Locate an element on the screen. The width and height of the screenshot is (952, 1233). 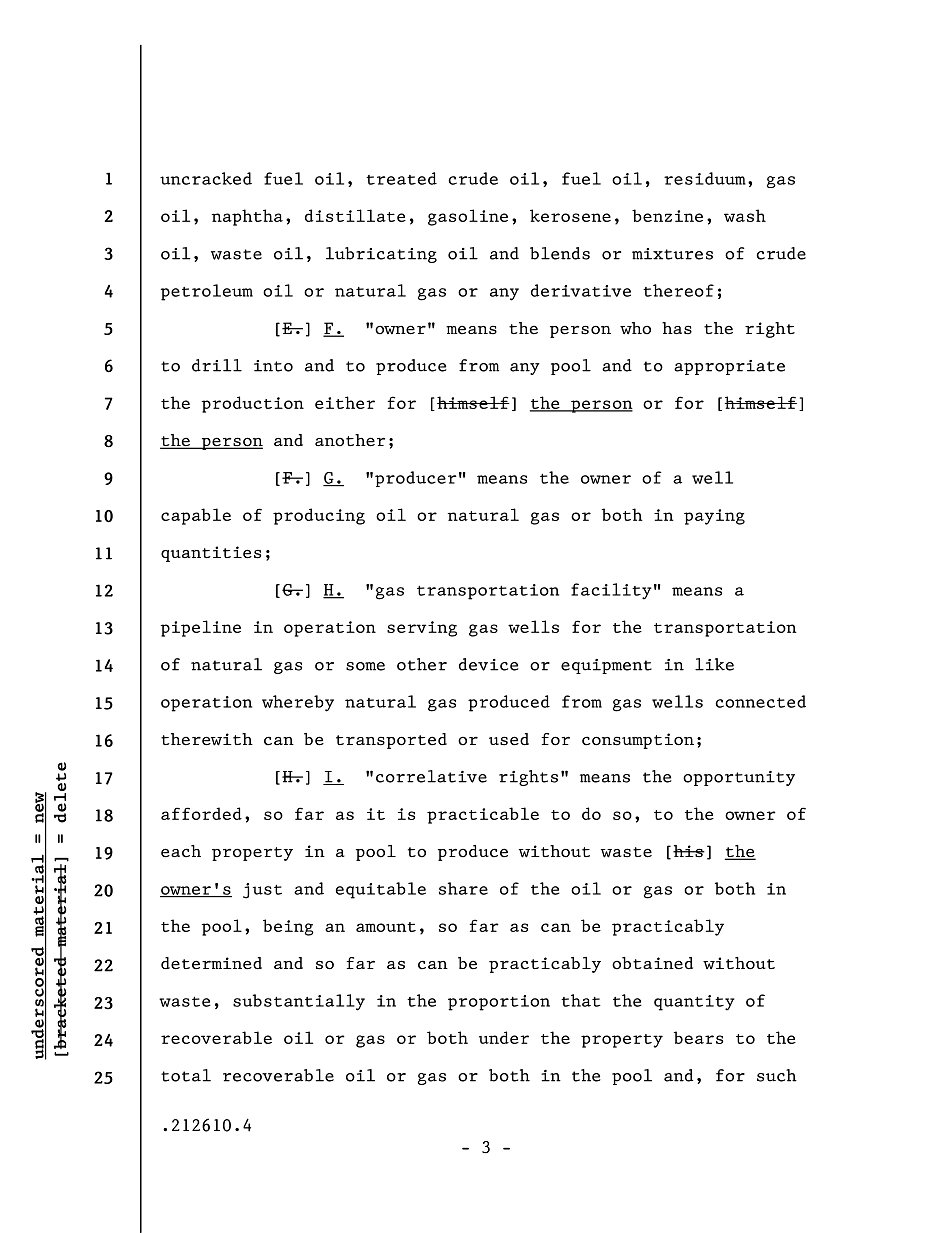
pipeline is located at coordinates (201, 628).
